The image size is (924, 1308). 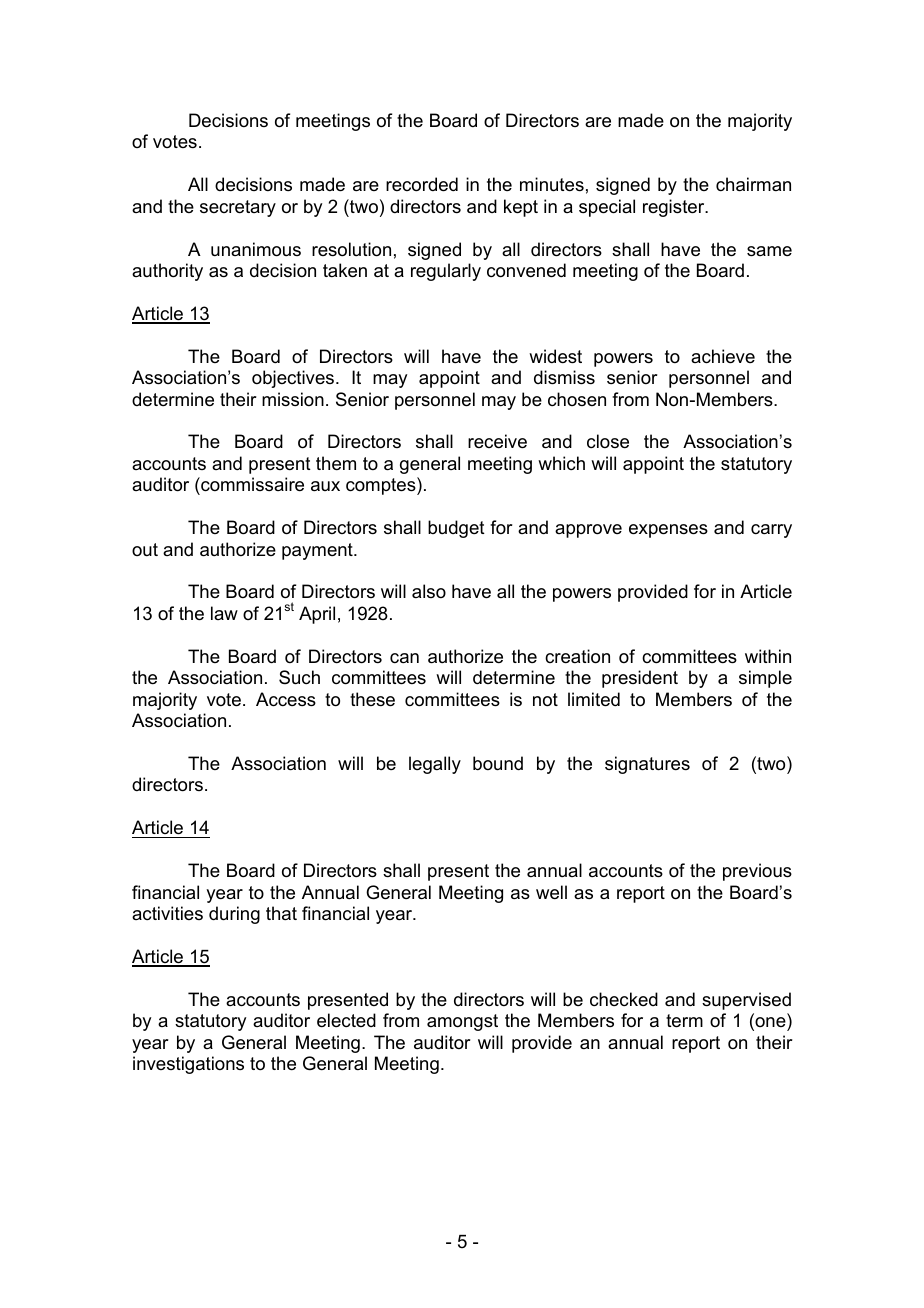 I want to click on Access, so click(x=286, y=699).
